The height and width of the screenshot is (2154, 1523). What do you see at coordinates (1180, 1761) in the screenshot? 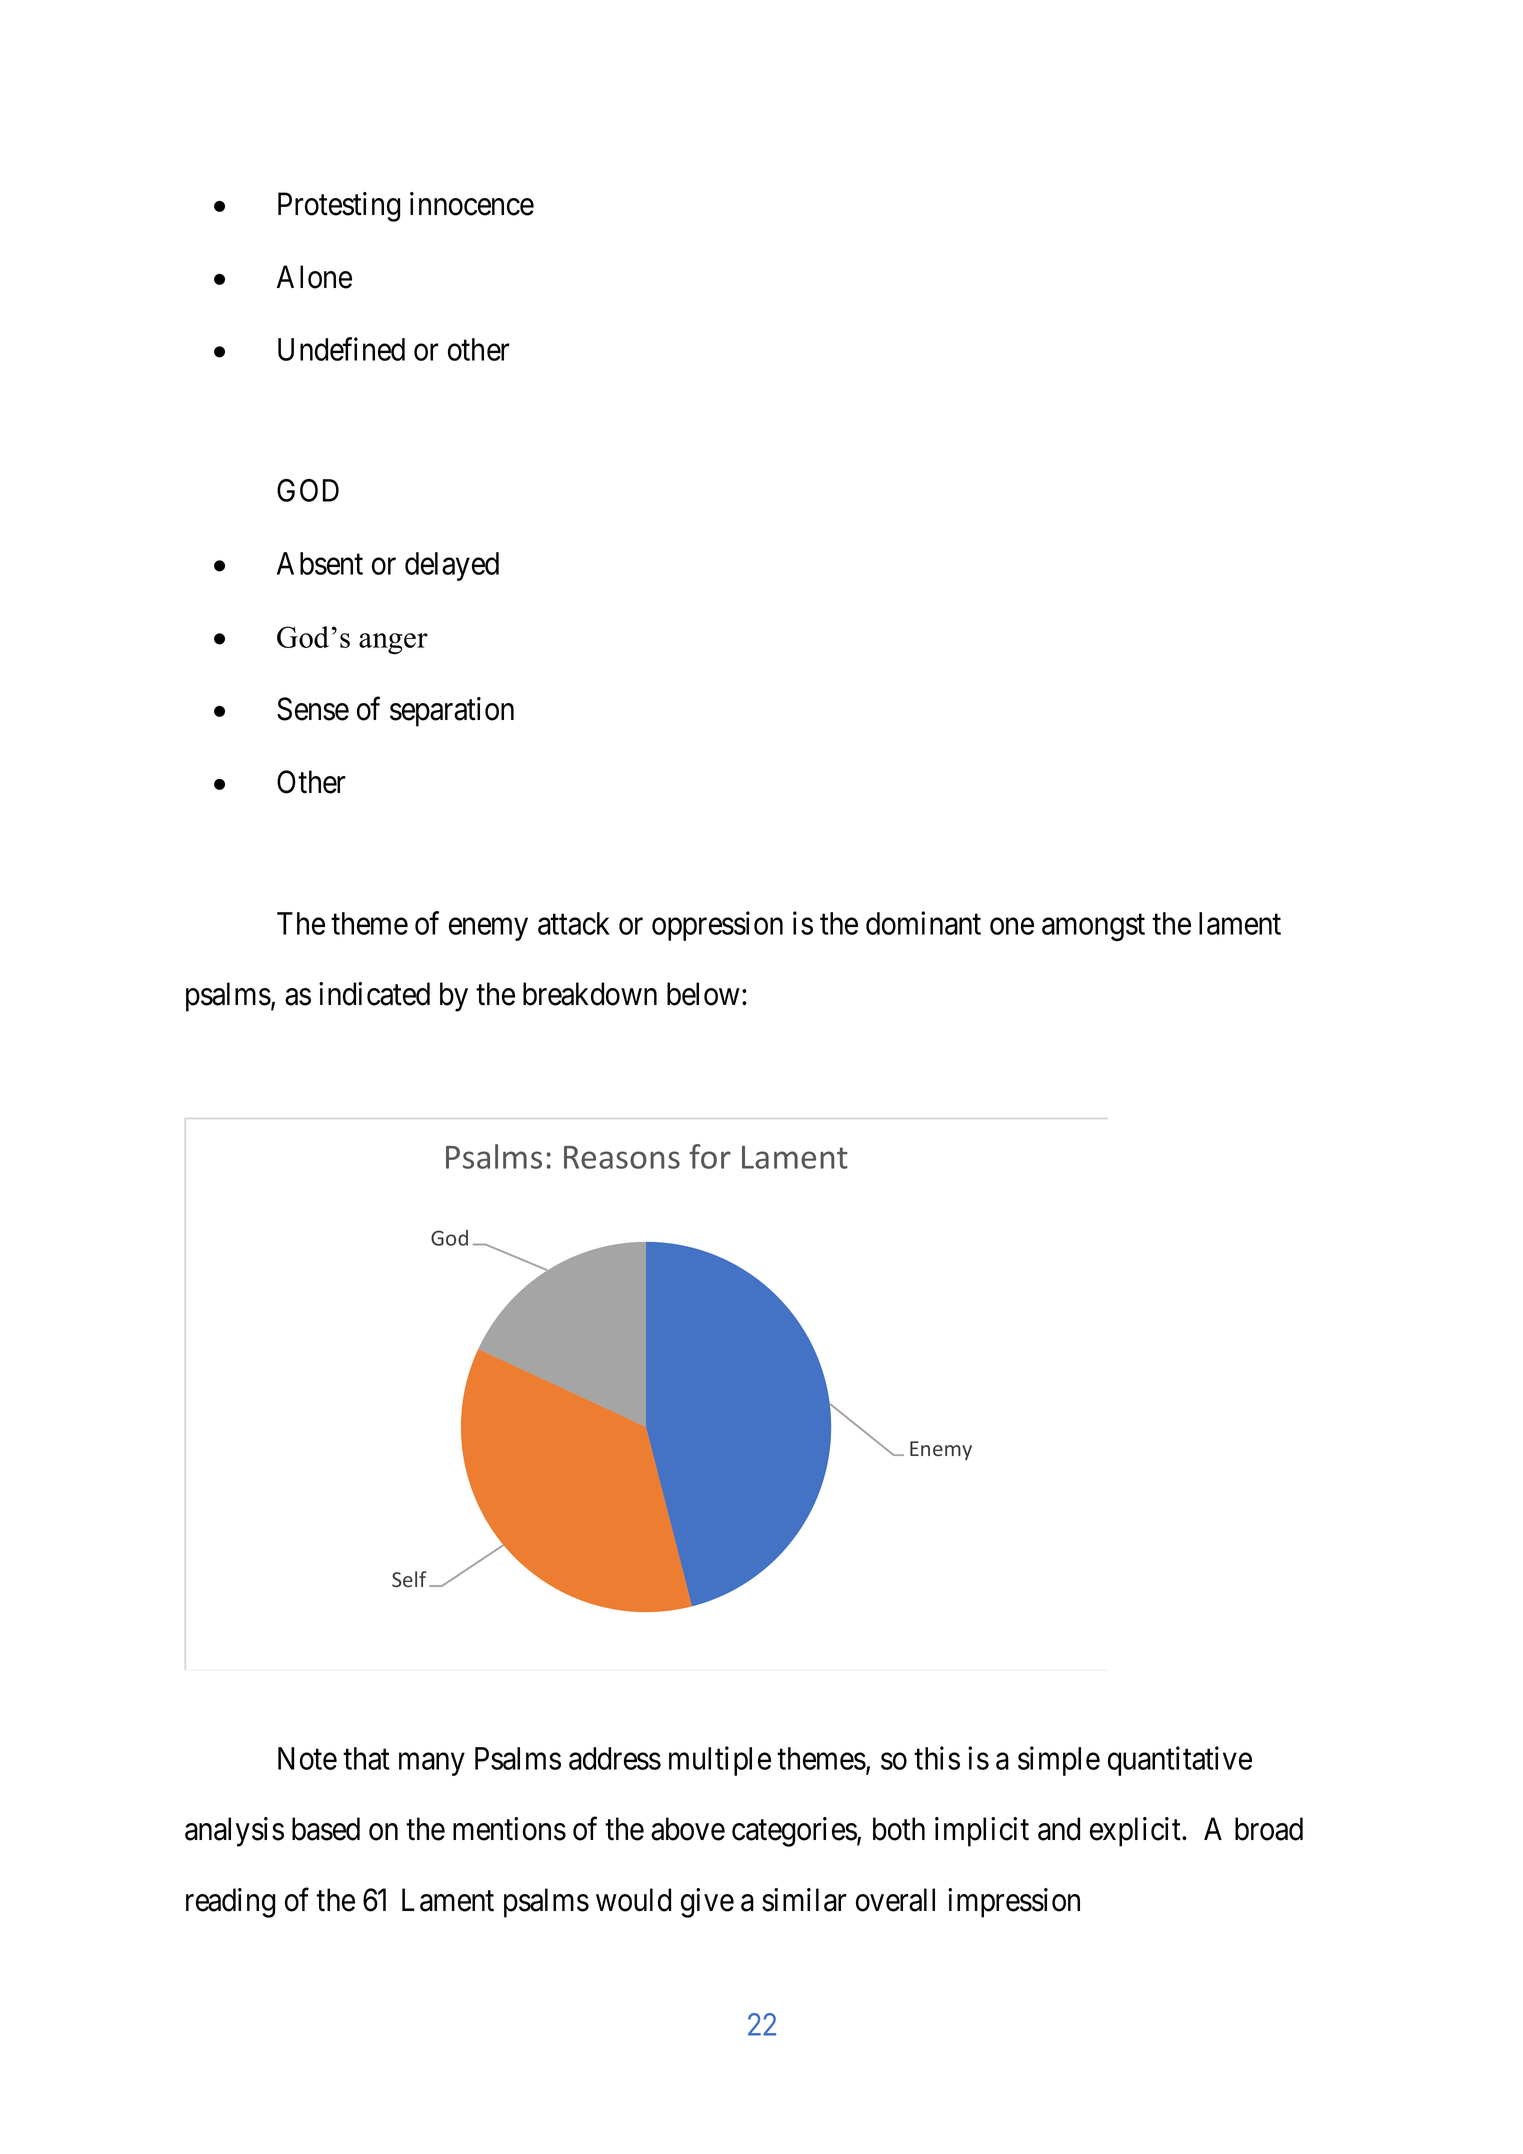
I see `quantitative` at bounding box center [1180, 1761].
